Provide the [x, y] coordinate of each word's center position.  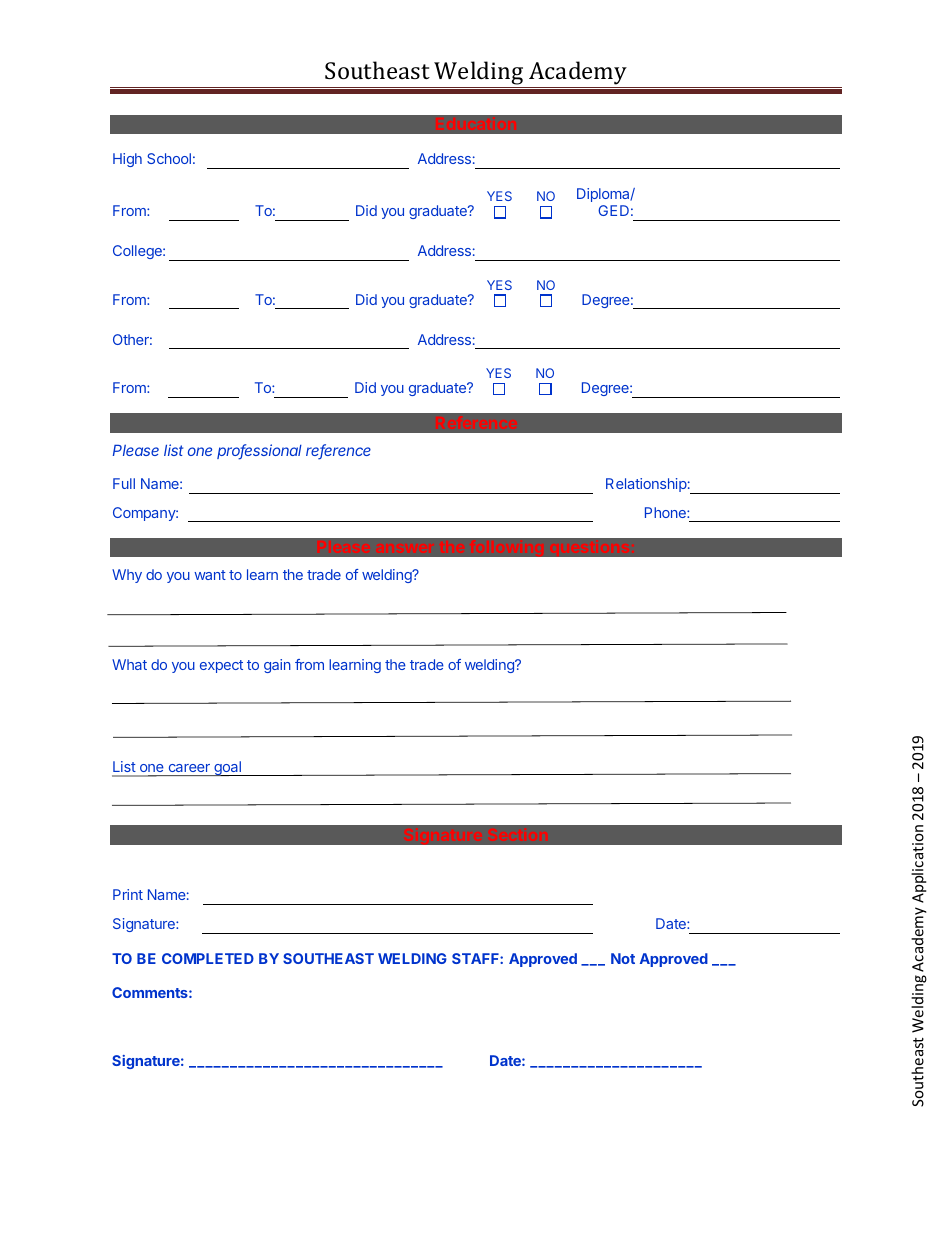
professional [259, 452]
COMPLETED [208, 958]
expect [221, 666]
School [169, 158]
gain [277, 666]
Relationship [646, 485]
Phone [666, 512]
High [127, 160]
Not [623, 958]
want [210, 575]
